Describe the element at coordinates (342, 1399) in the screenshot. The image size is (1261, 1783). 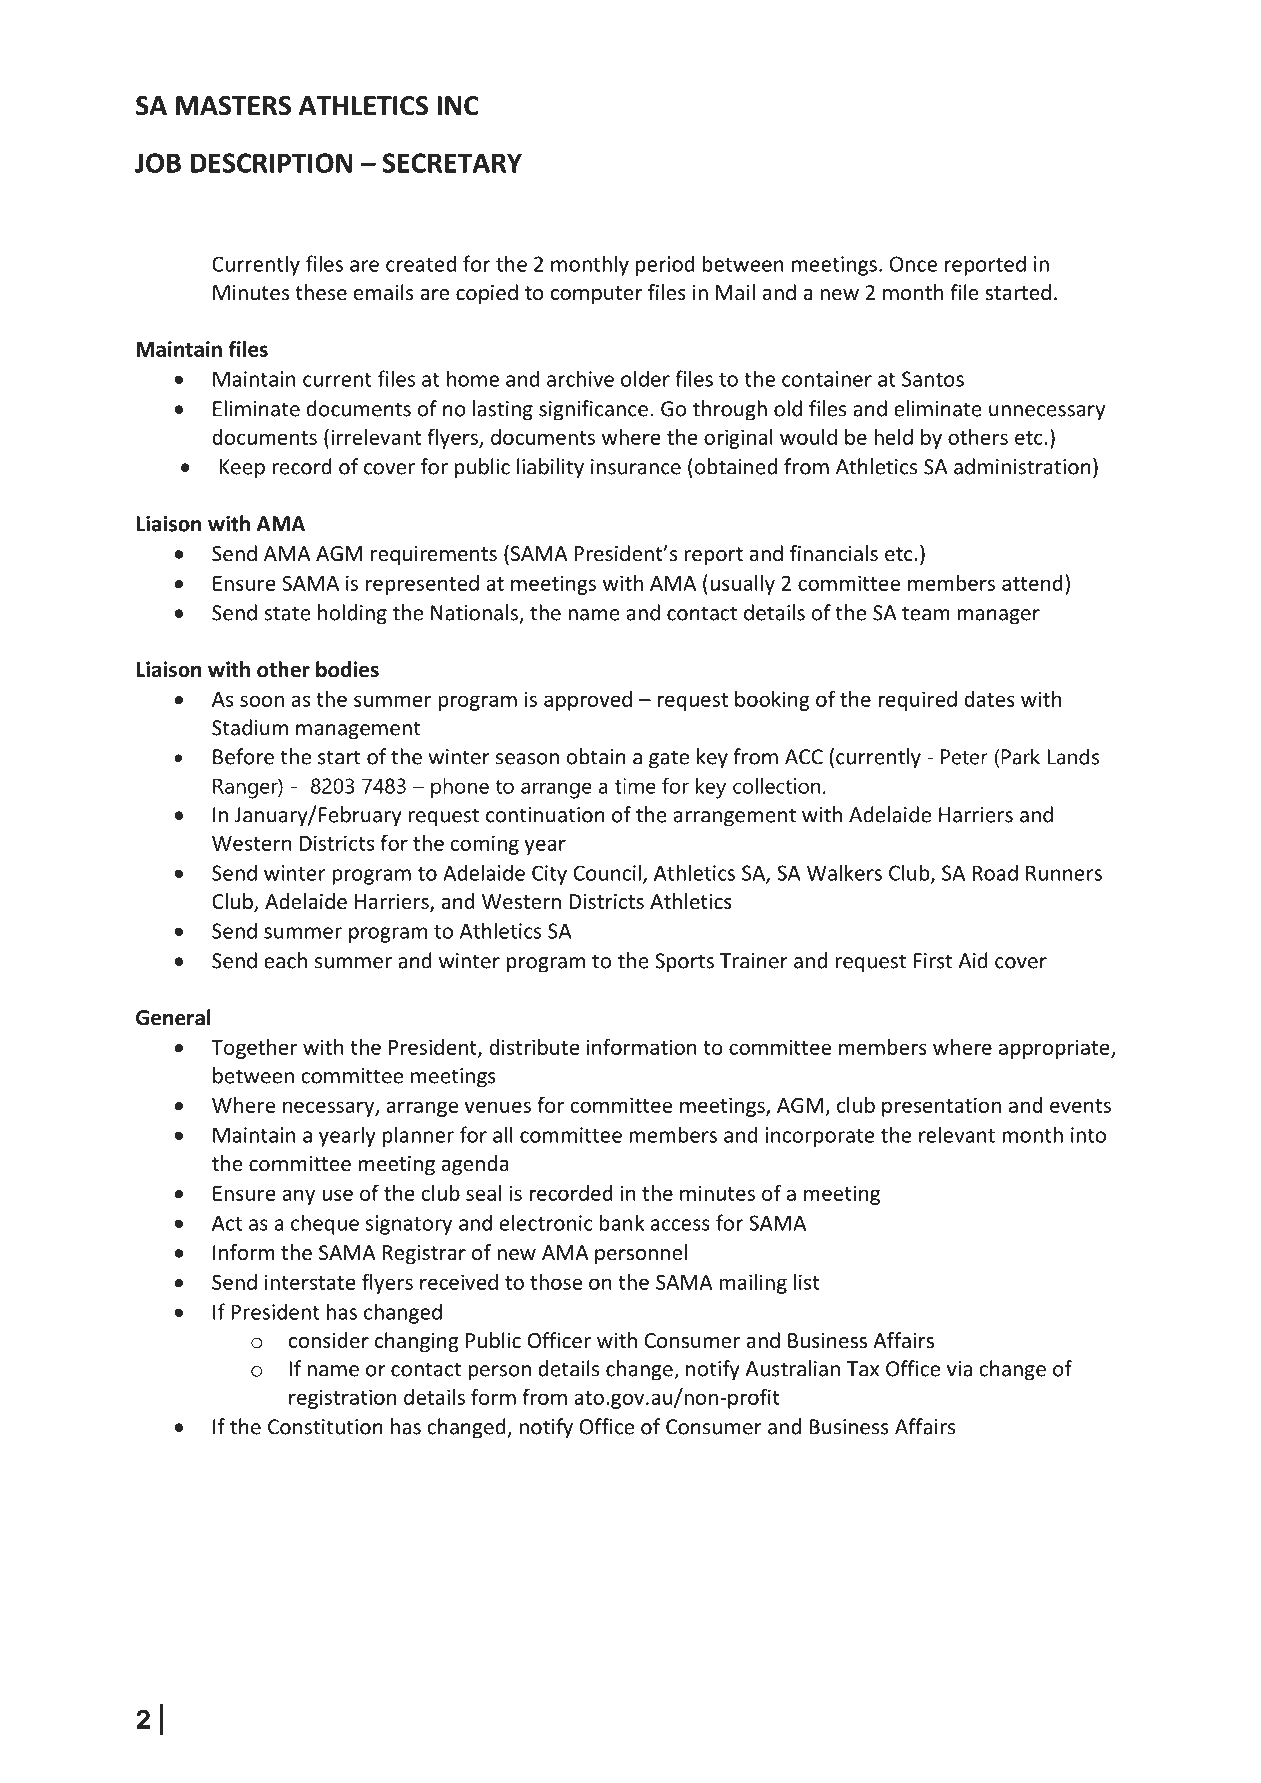
I see `registration` at that location.
